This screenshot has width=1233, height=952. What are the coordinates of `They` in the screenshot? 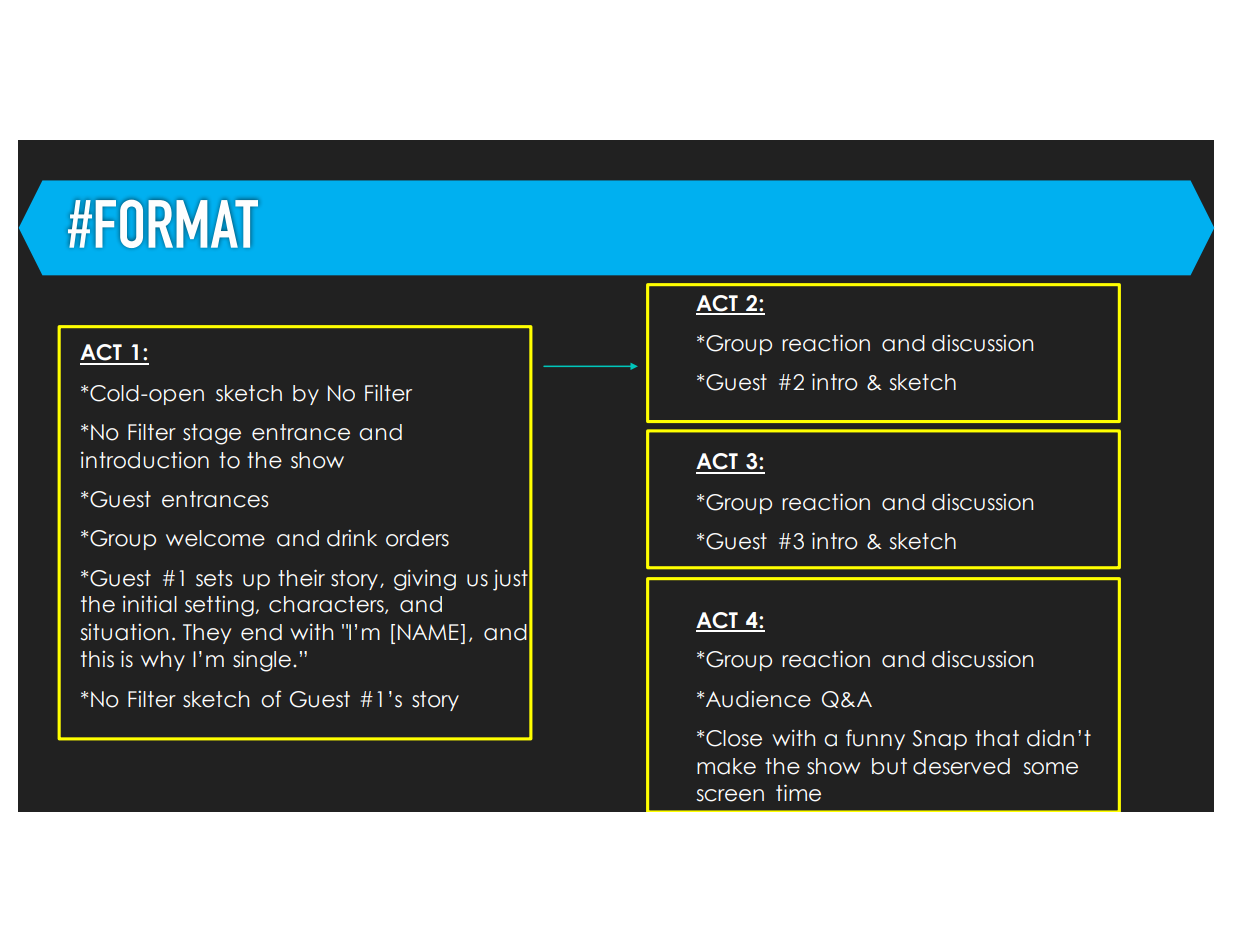 It's located at (207, 634).
